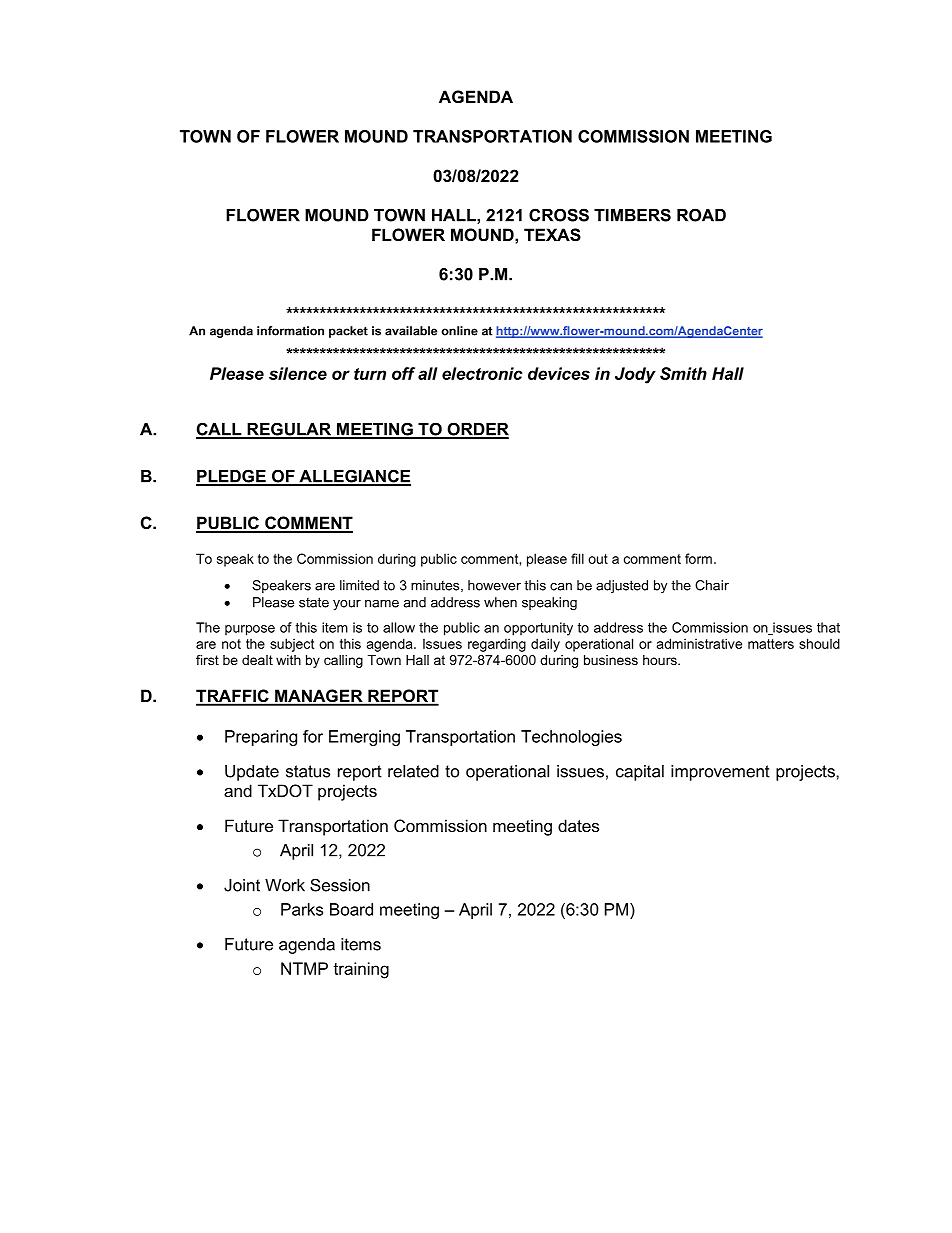  I want to click on Technologies, so click(571, 738).
